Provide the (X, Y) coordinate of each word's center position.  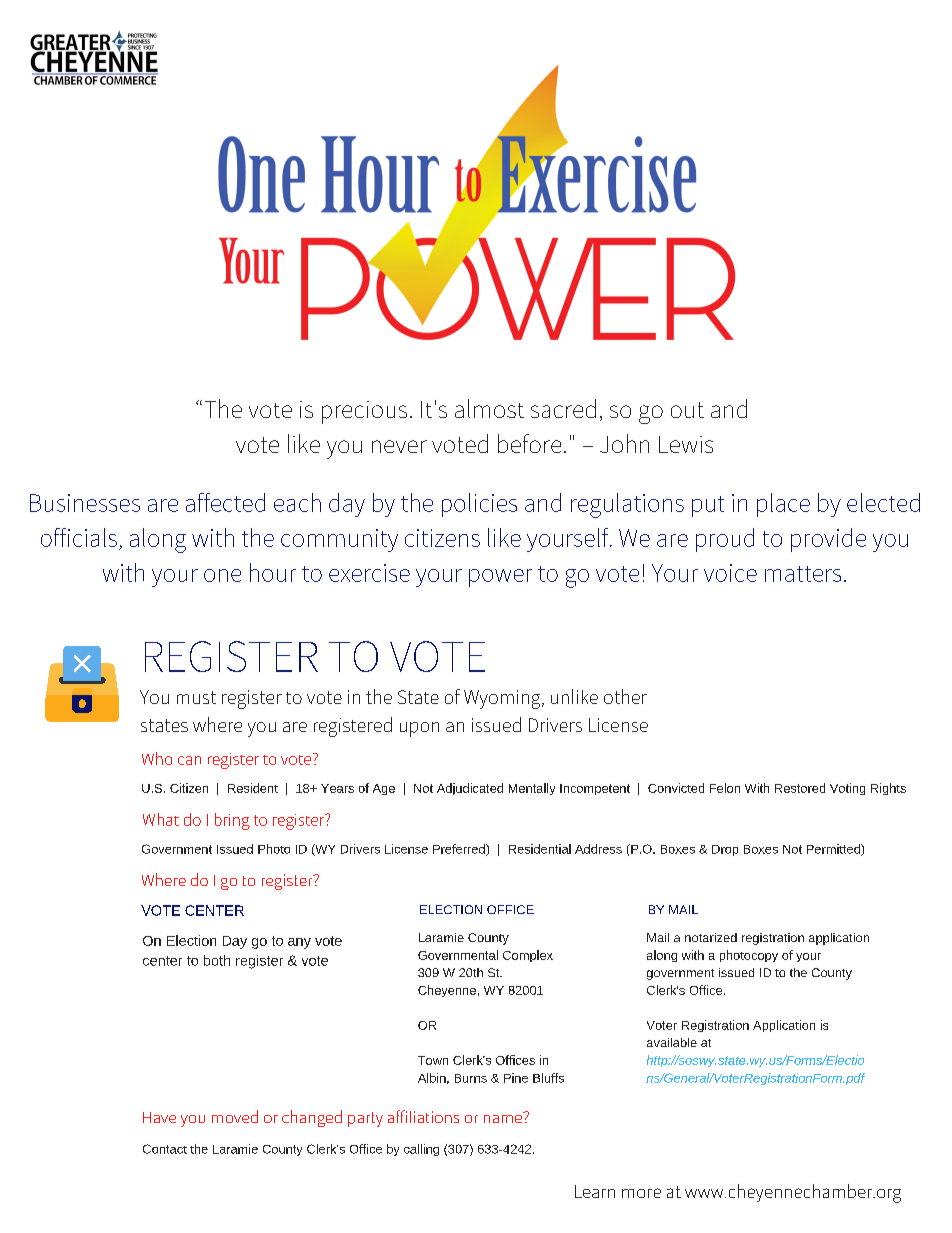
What (161, 819)
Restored (800, 788)
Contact (165, 1149)
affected (225, 502)
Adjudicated (470, 789)
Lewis (686, 444)
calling (421, 1150)
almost (489, 408)
